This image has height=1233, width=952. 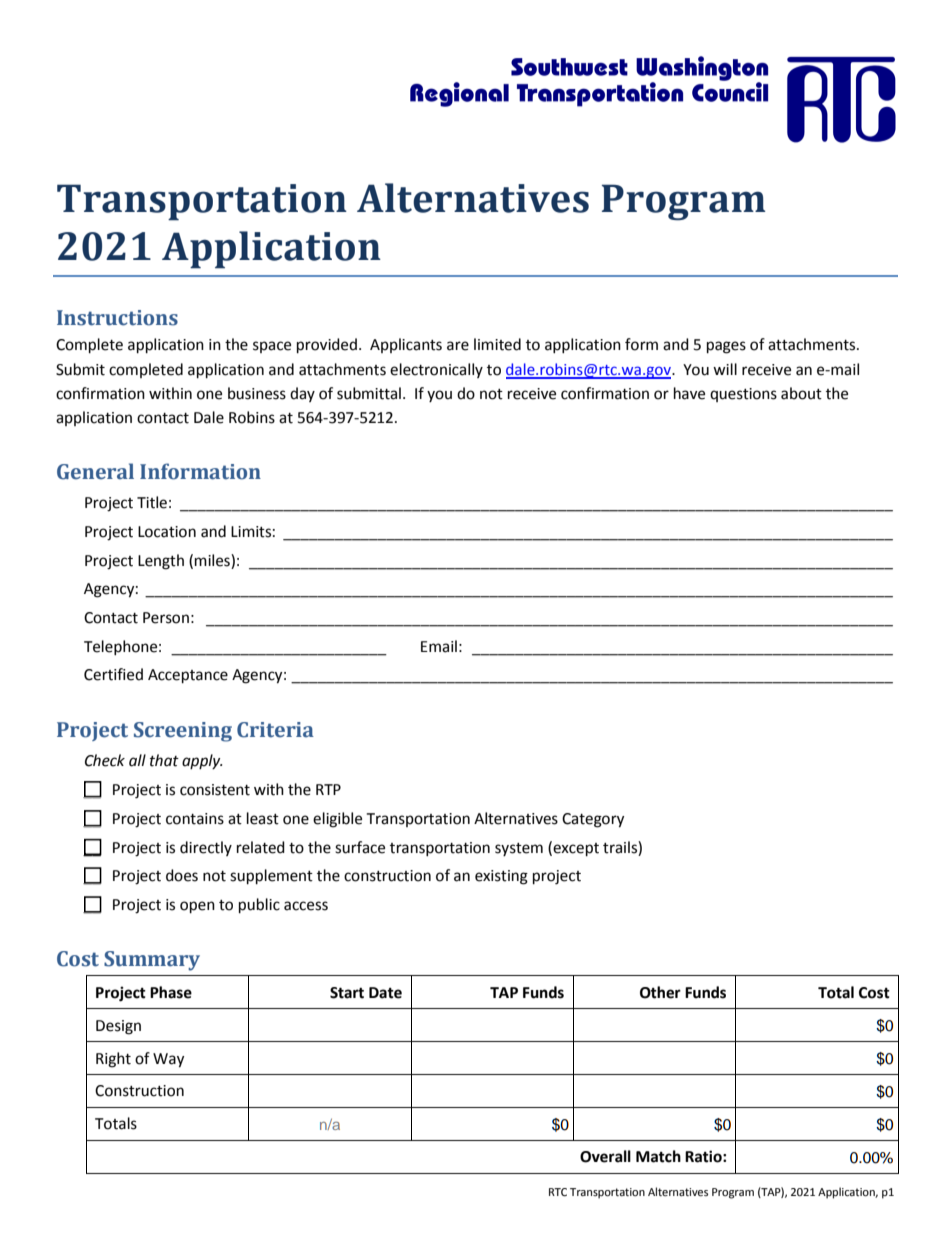 What do you see at coordinates (168, 1060) in the image?
I see `Way` at bounding box center [168, 1060].
